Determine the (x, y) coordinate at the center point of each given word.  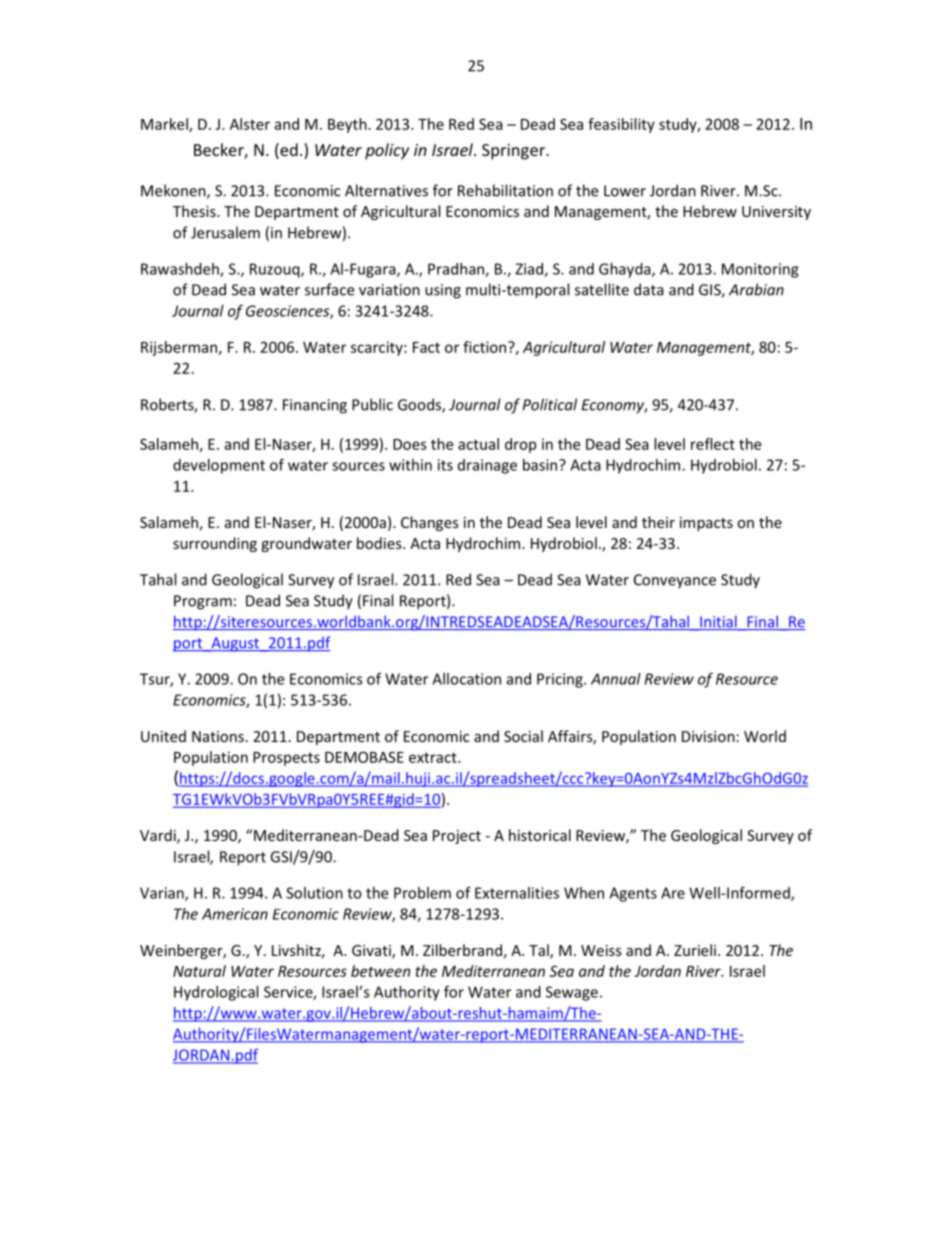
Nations (218, 736)
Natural (199, 971)
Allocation (466, 679)
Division (708, 736)
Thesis (195, 211)
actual (478, 444)
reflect (713, 444)
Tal (540, 951)
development (219, 466)
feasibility (621, 125)
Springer (514, 152)
